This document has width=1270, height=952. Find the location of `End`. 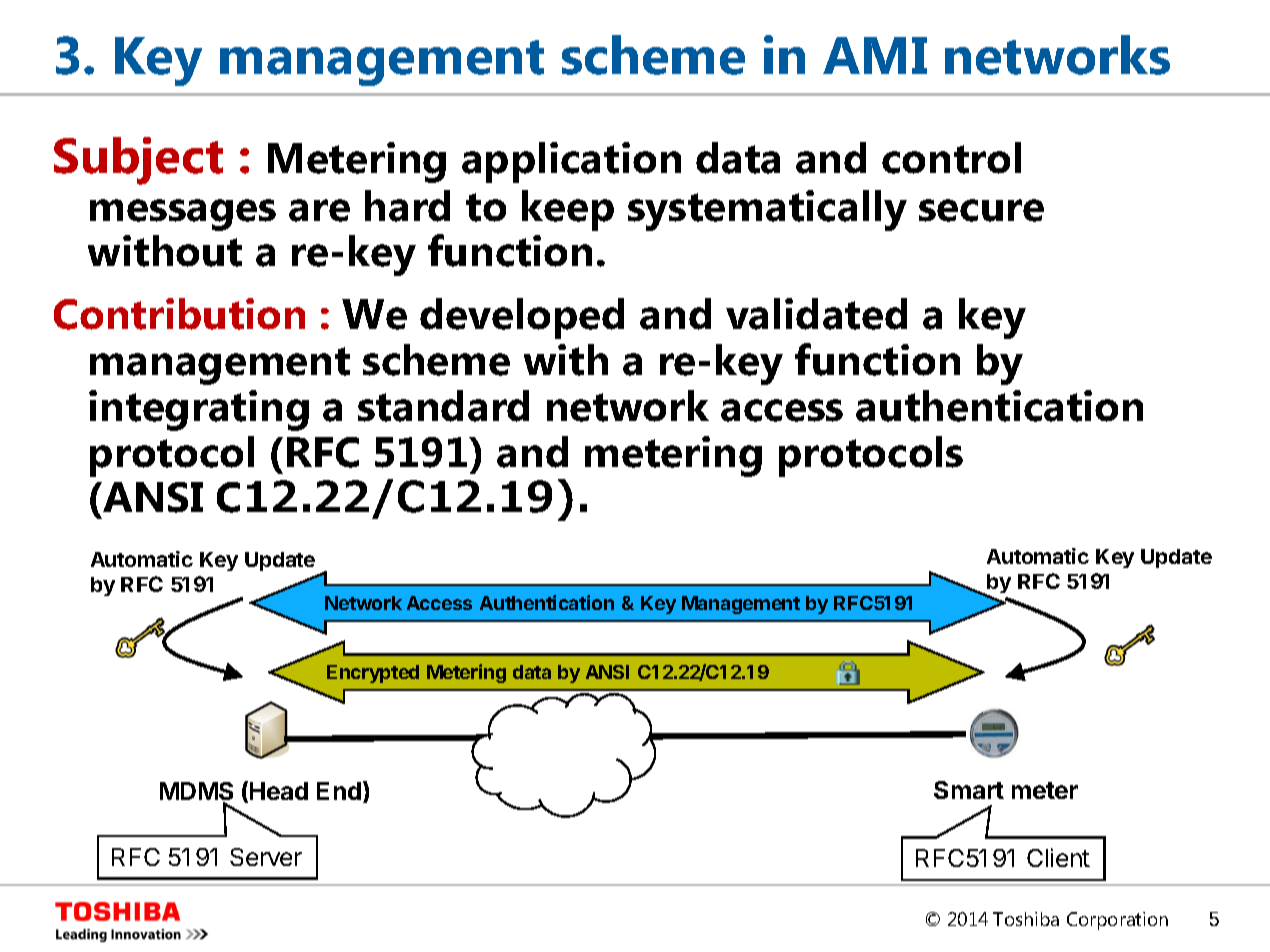

End is located at coordinates (339, 791).
